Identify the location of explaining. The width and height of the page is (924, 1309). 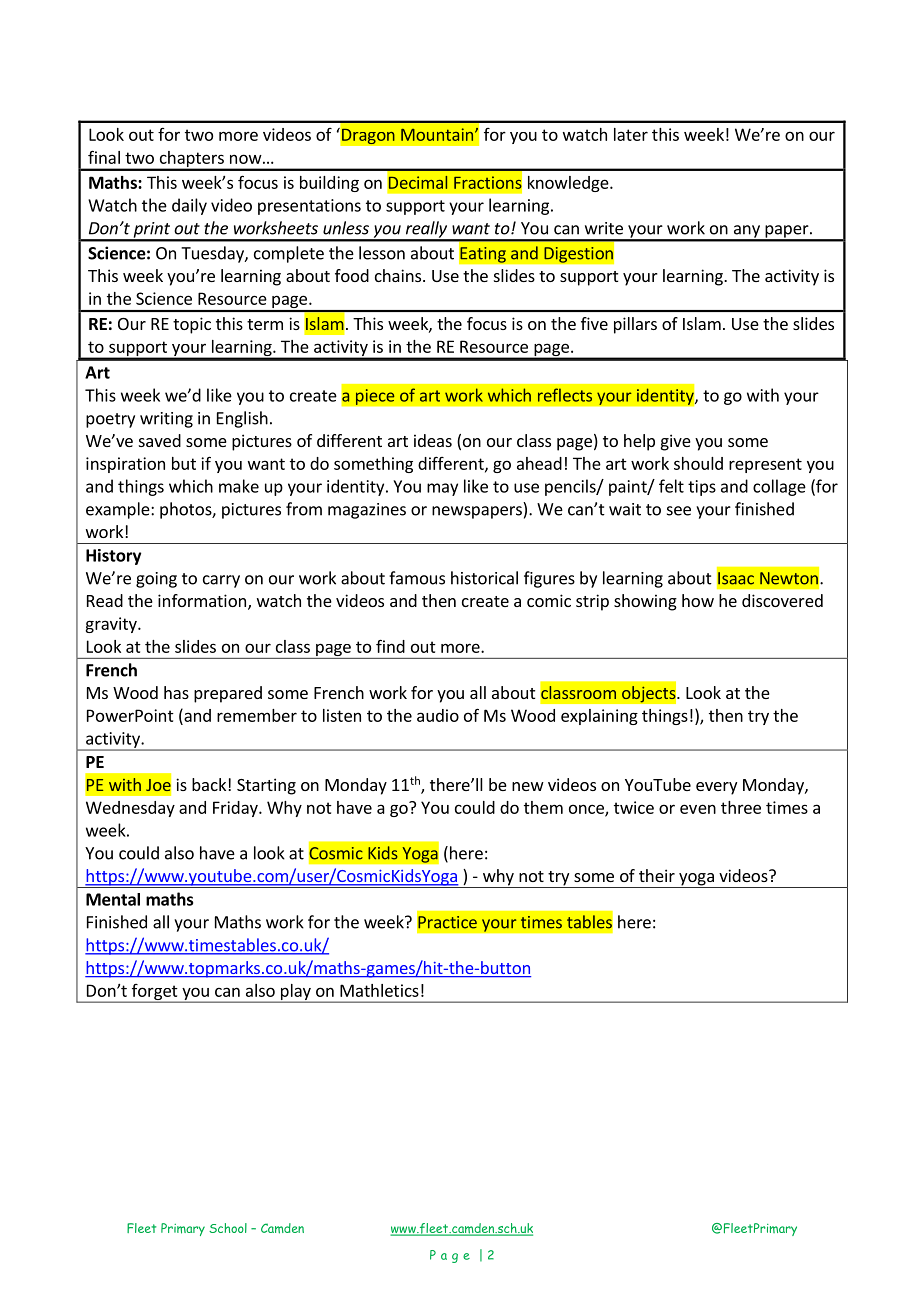
(599, 717).
